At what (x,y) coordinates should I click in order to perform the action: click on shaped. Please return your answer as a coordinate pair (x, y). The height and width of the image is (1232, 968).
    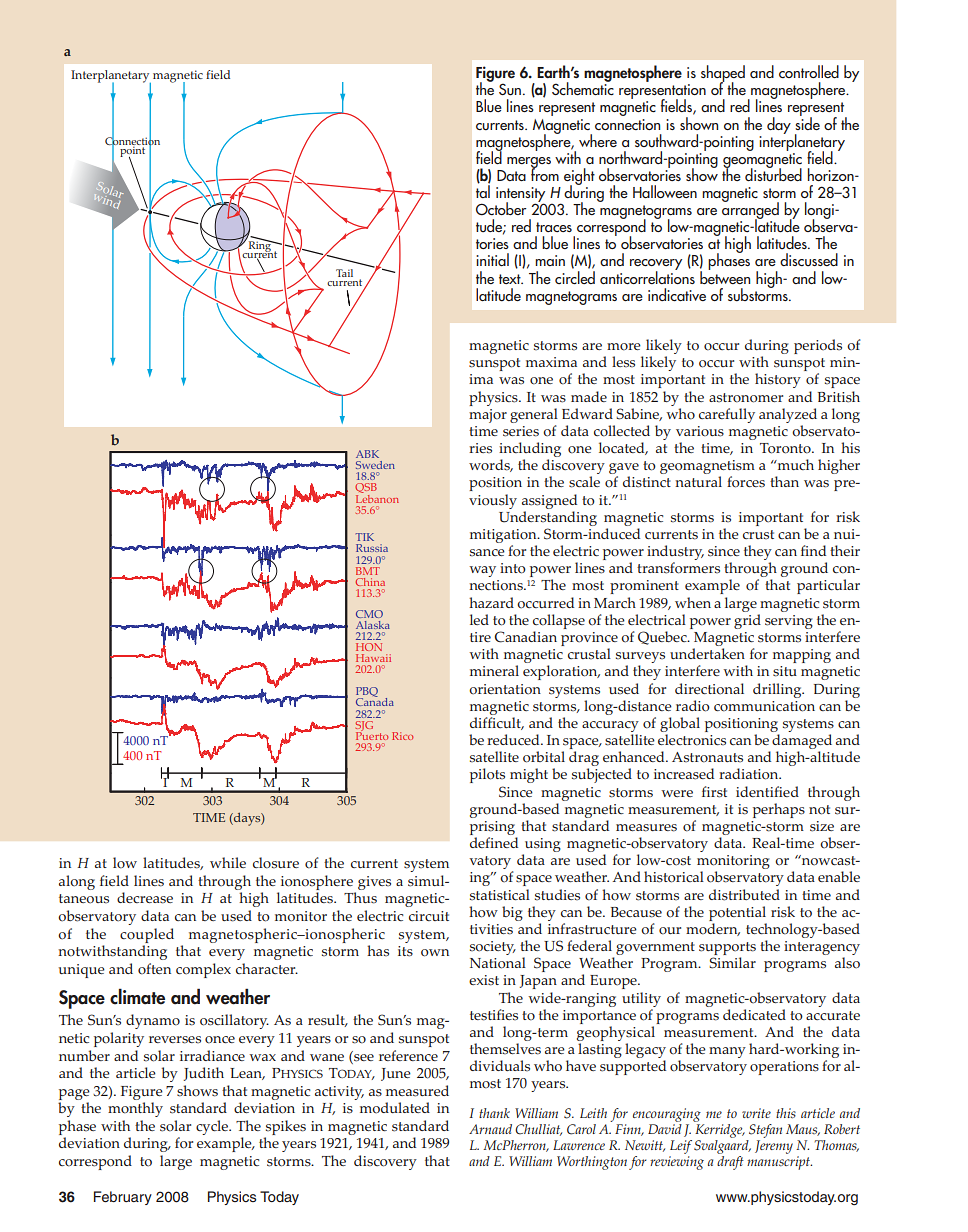
    Looking at the image, I should click on (723, 75).
